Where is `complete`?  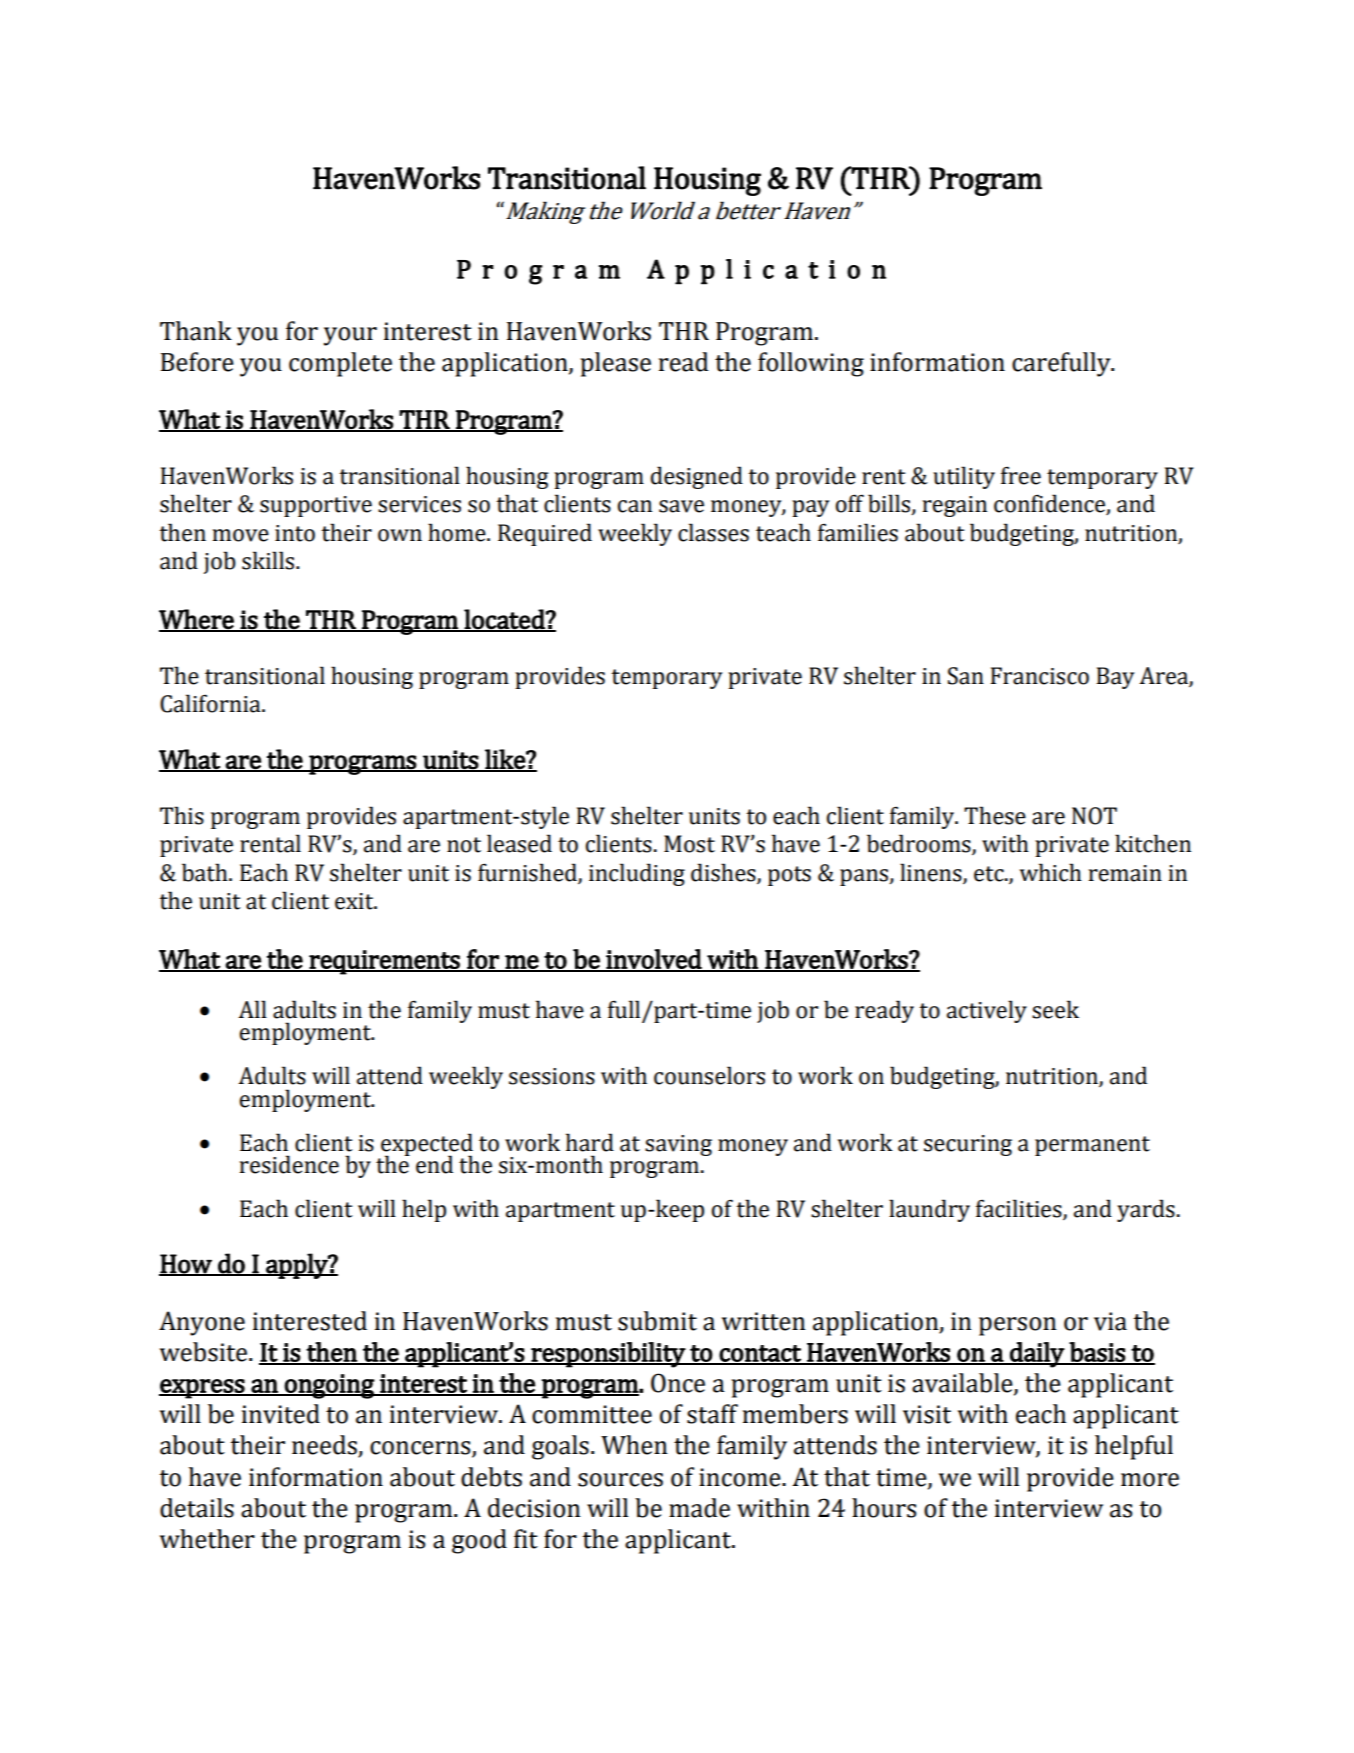
complete is located at coordinates (340, 364).
